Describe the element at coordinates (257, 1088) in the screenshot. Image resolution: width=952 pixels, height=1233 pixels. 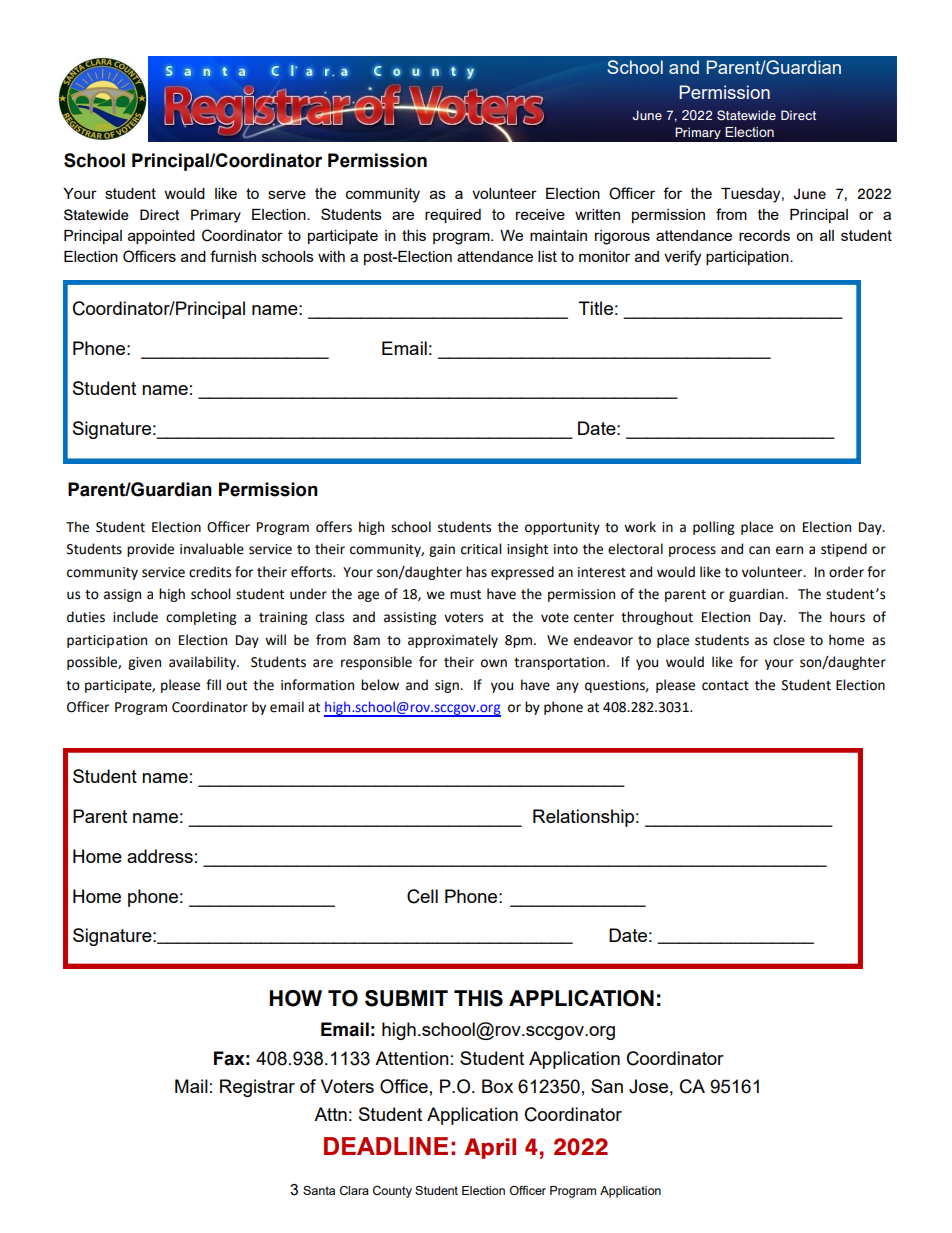
I see `Registrar` at that location.
